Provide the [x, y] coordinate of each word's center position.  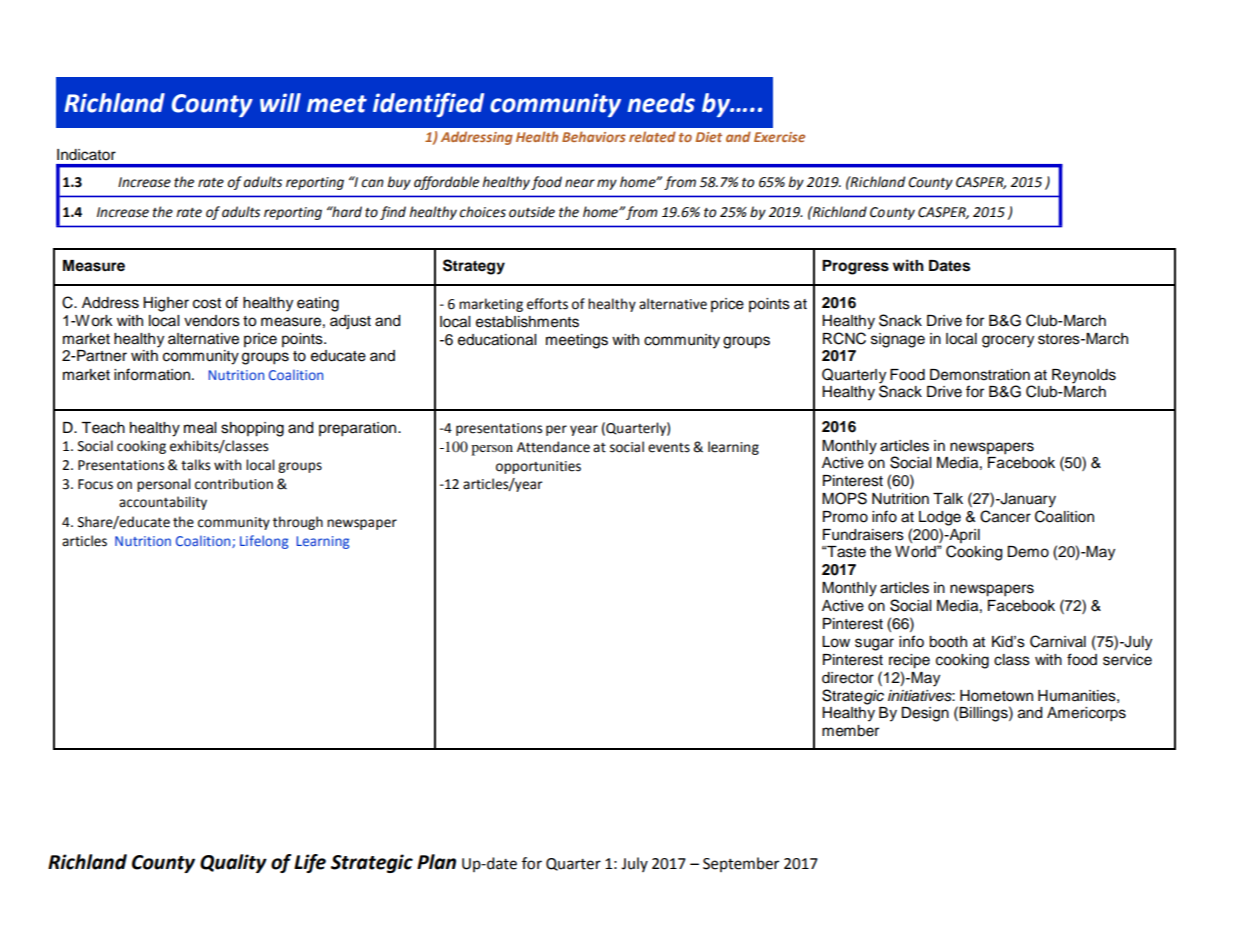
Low [836, 642]
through [298, 523]
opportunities [538, 467]
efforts [547, 304]
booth [948, 642]
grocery [1008, 341]
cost [207, 303]
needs [661, 103]
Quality [233, 863]
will [280, 102]
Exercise [779, 137]
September [741, 864]
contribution [234, 484]
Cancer [1005, 516]
